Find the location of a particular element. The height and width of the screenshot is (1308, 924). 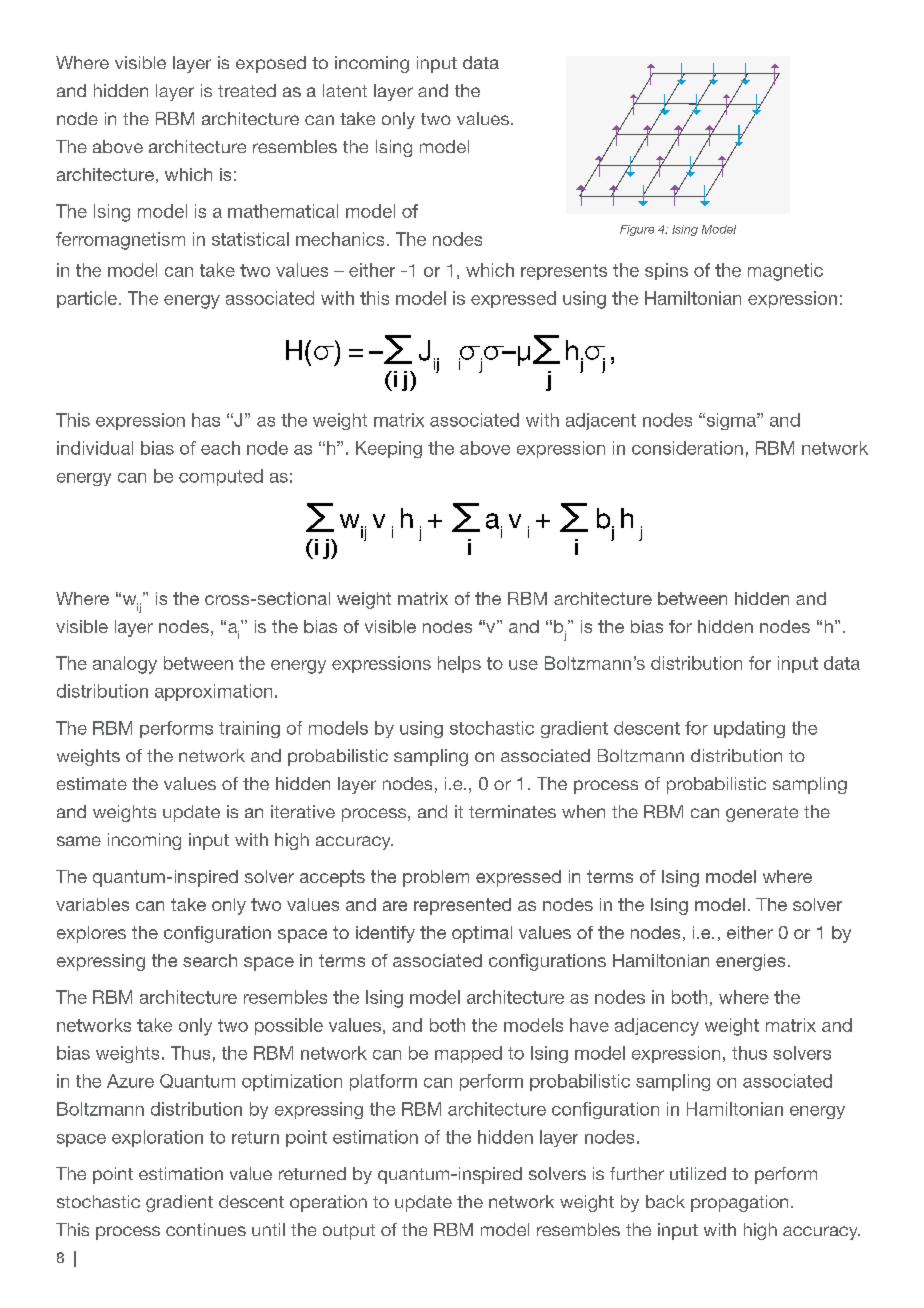

latent is located at coordinates (345, 90).
